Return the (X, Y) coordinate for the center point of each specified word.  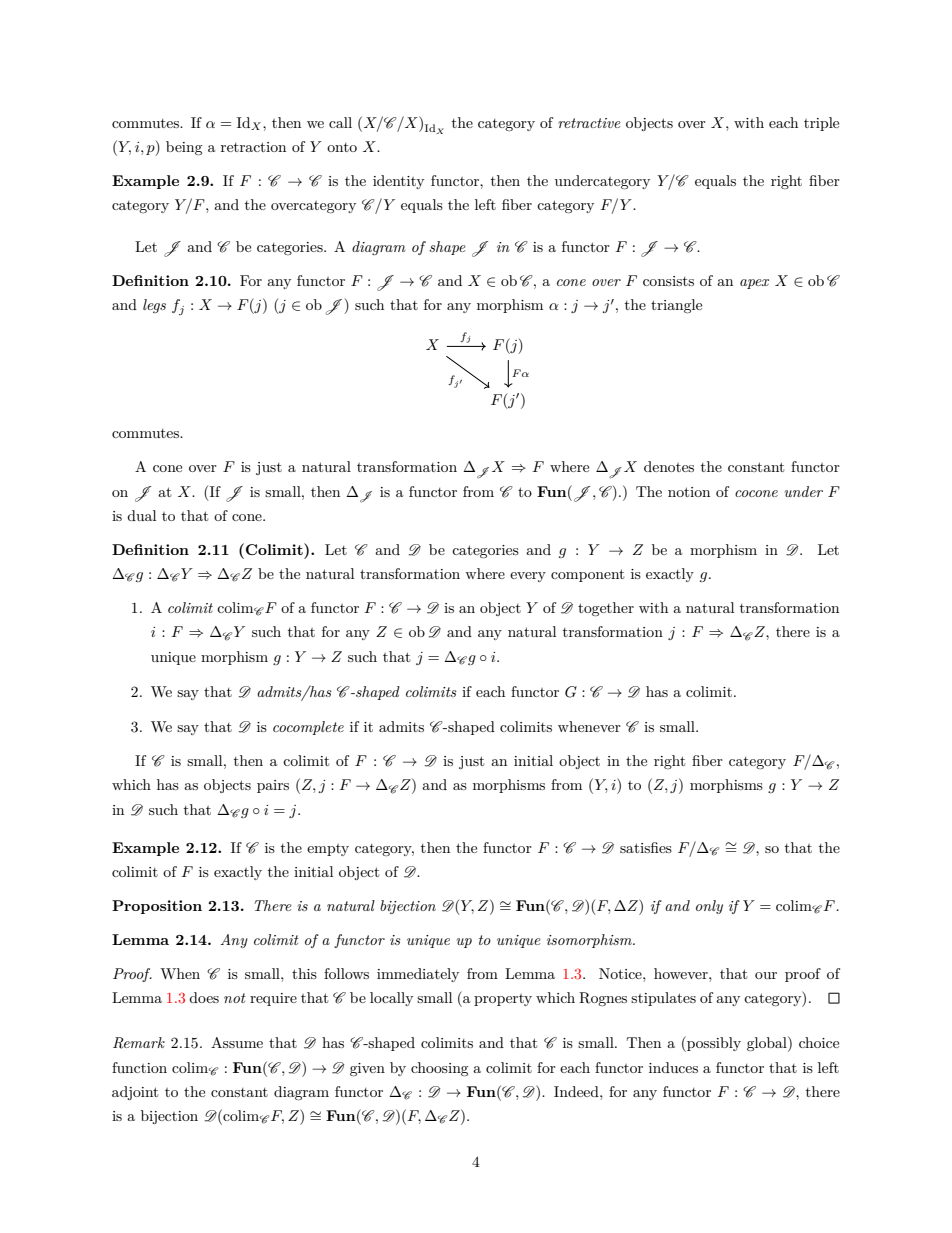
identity (398, 182)
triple (821, 124)
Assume (237, 1042)
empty (328, 850)
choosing (440, 1069)
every (528, 577)
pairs (273, 786)
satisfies (646, 847)
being (184, 148)
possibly (713, 1044)
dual (141, 515)
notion (689, 492)
